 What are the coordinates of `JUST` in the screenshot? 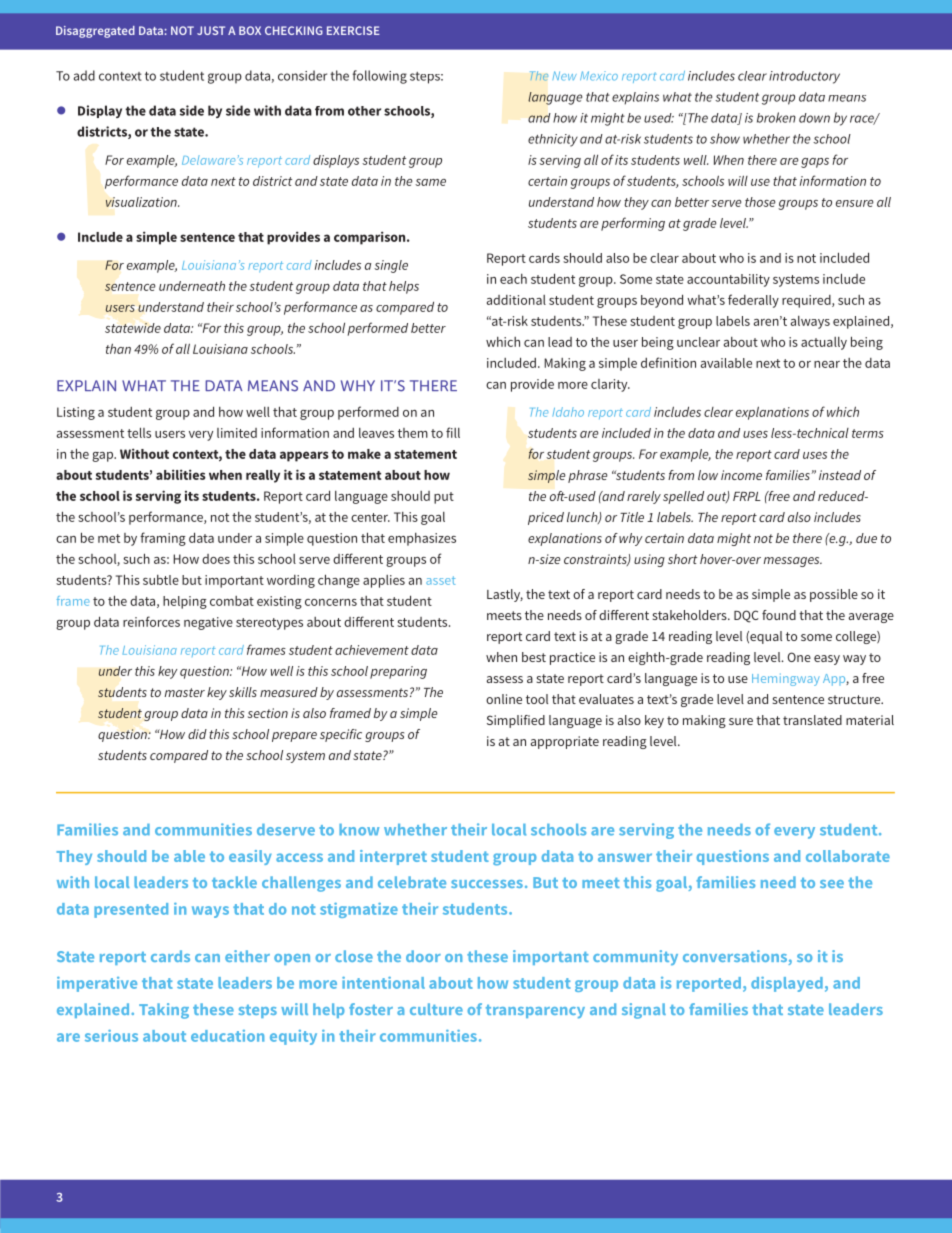 It's located at (211, 30).
